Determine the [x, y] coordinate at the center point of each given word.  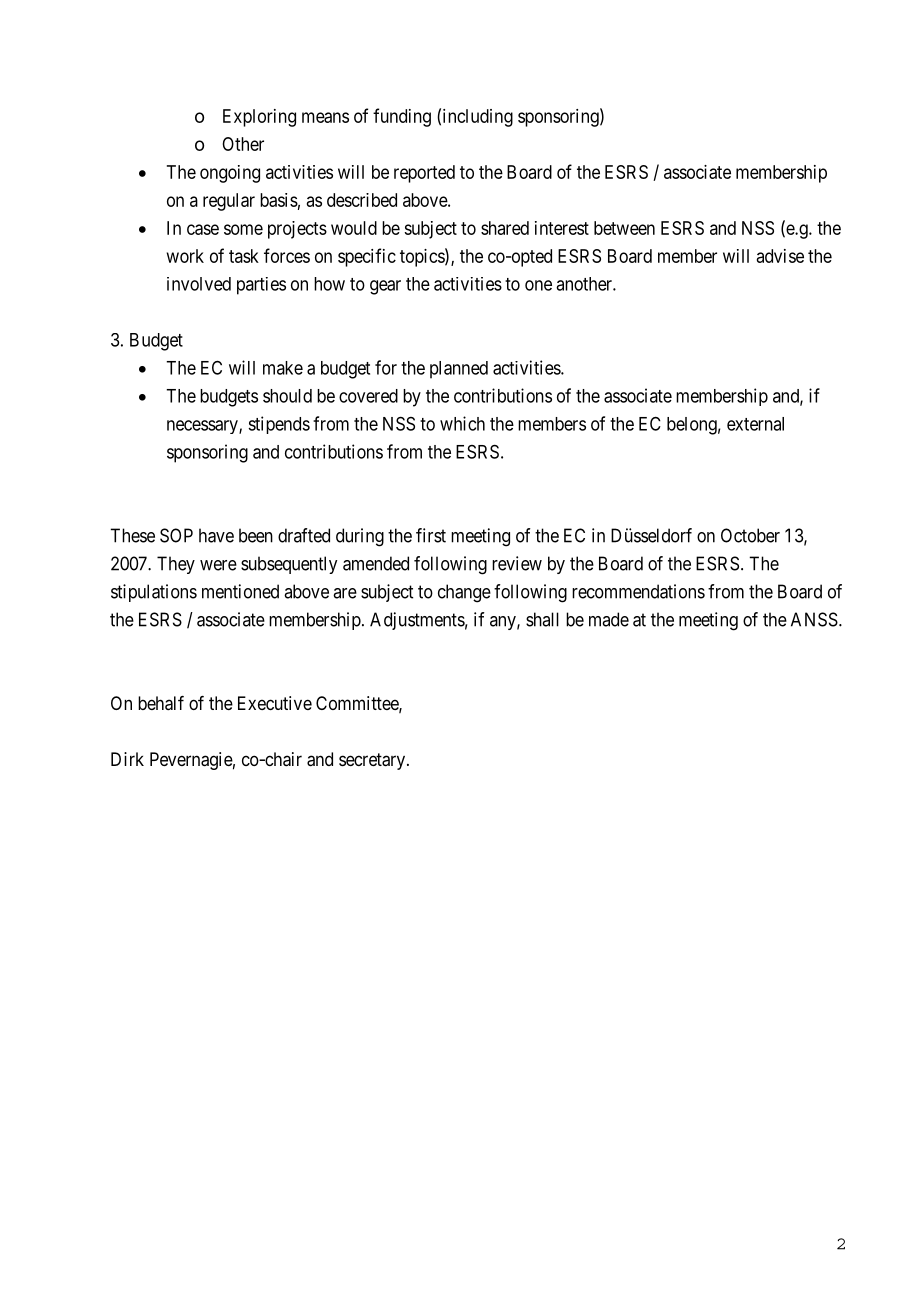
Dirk [127, 759]
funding [402, 117]
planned [459, 370]
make [283, 368]
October [750, 535]
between [624, 228]
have [216, 535]
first [431, 535]
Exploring [259, 118]
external [755, 424]
